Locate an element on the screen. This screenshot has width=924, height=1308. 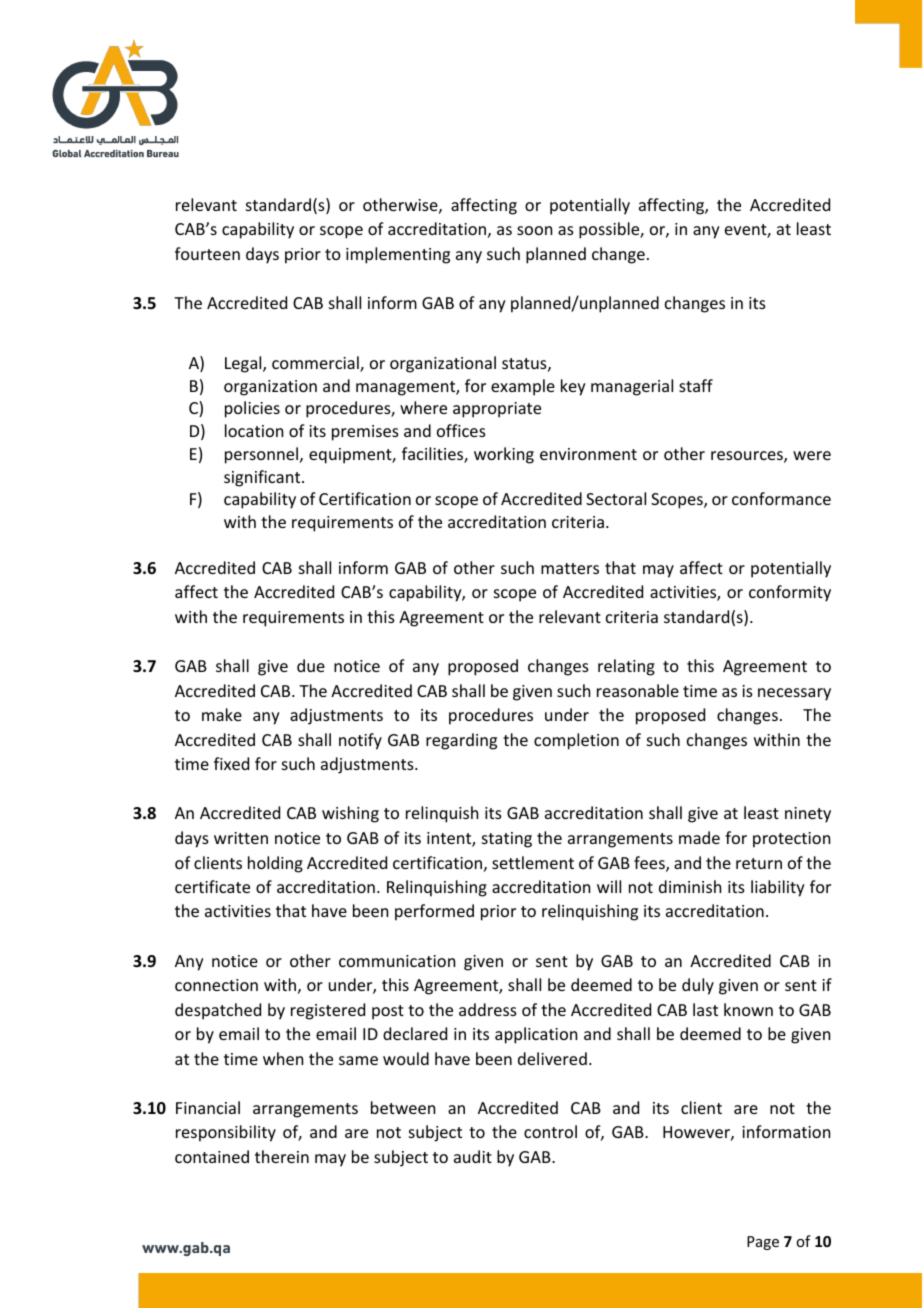
due is located at coordinates (311, 665).
